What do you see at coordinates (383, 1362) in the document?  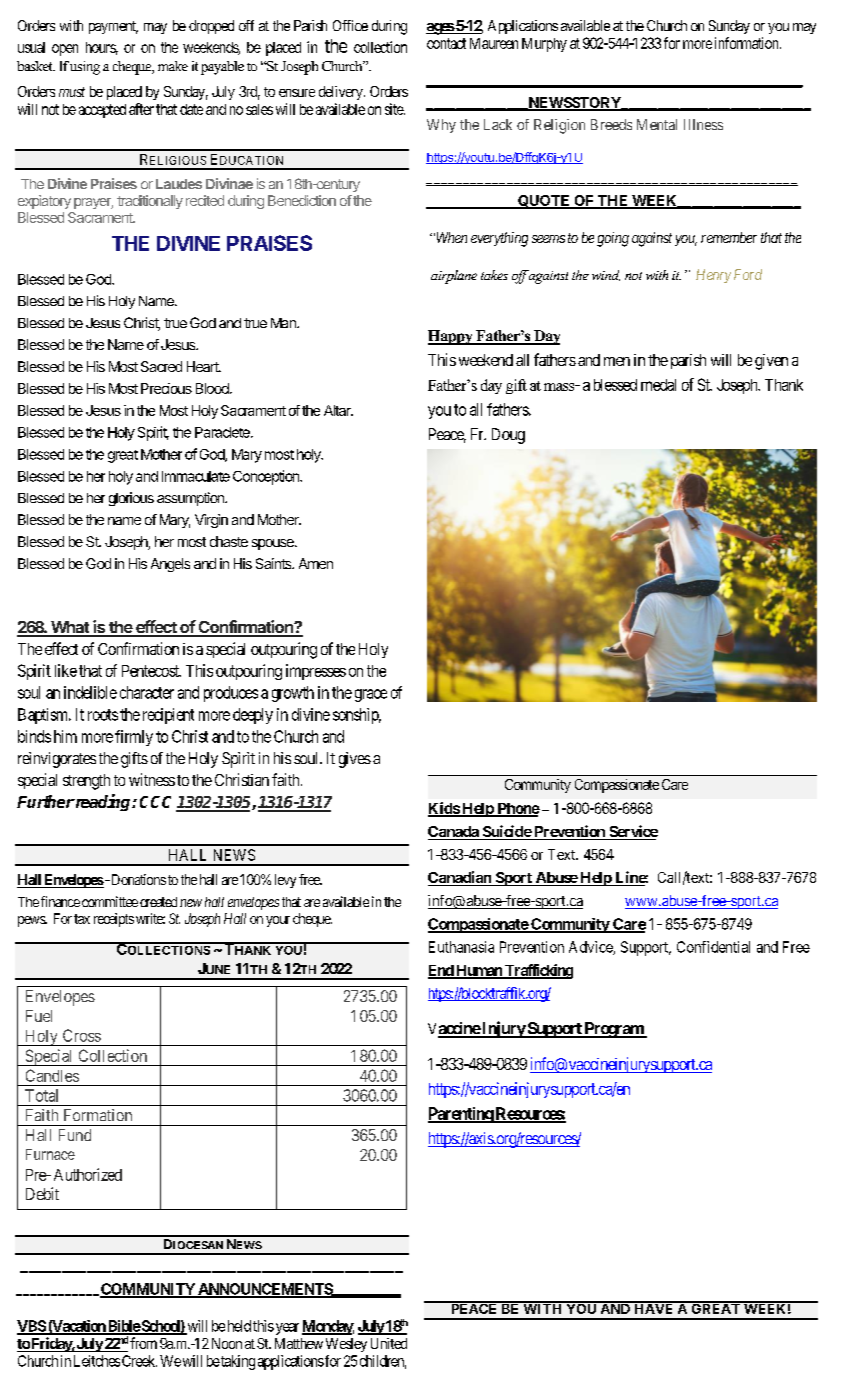 I see `children` at bounding box center [383, 1362].
